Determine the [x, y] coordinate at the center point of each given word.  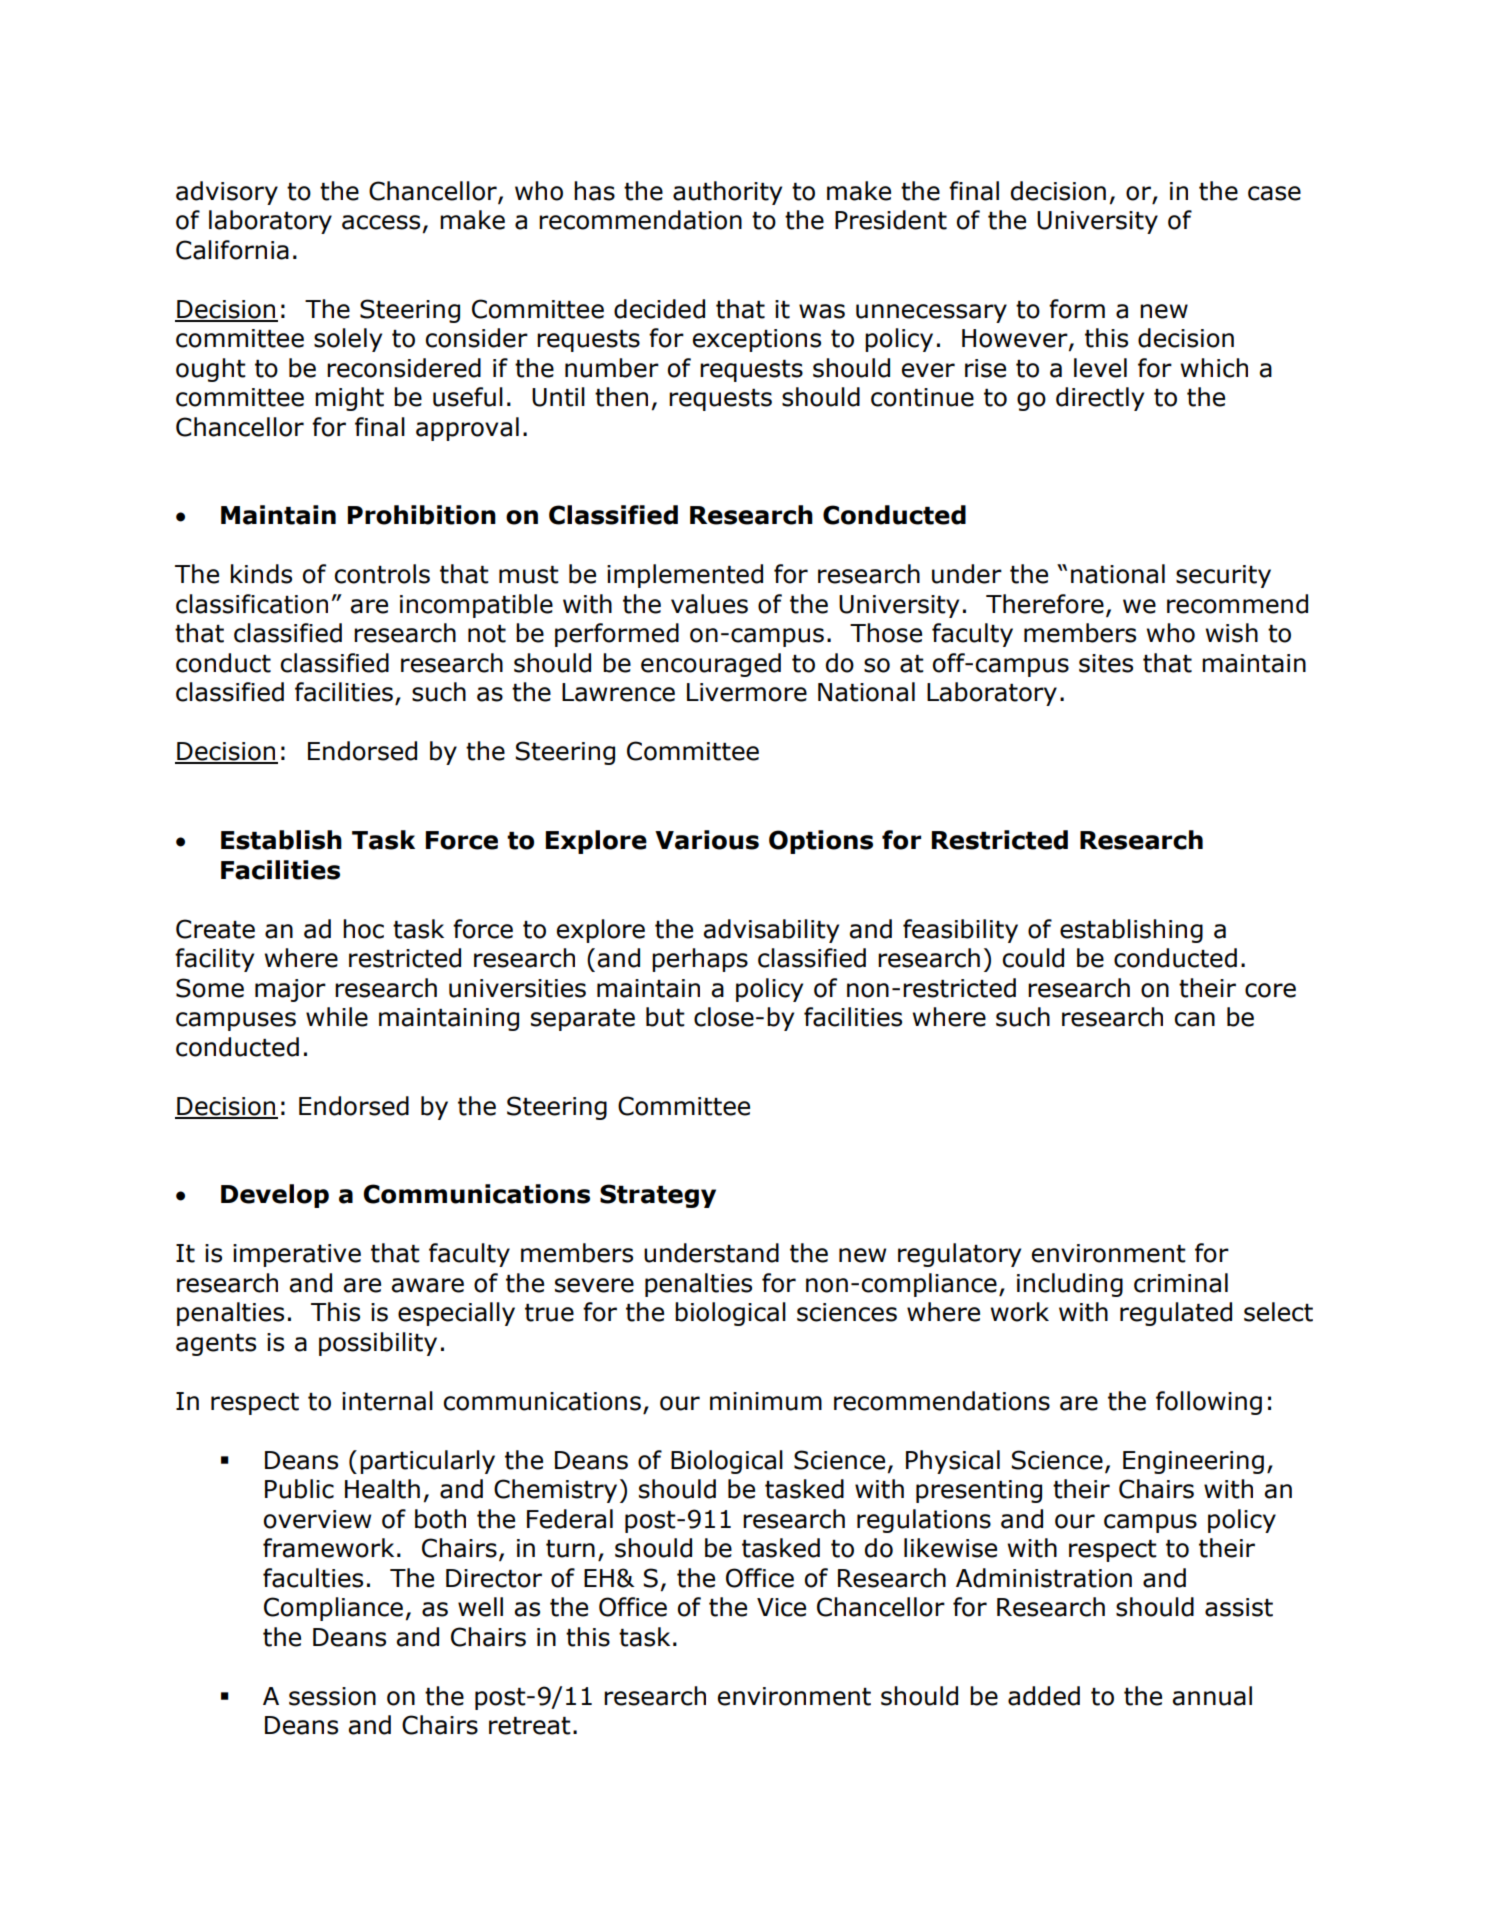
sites [1106, 663]
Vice [781, 1607]
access [381, 222]
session [332, 1696]
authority [727, 193]
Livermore [747, 692]
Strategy [658, 1196]
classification [252, 604]
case [1274, 193]
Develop [275, 1196]
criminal [1181, 1283]
